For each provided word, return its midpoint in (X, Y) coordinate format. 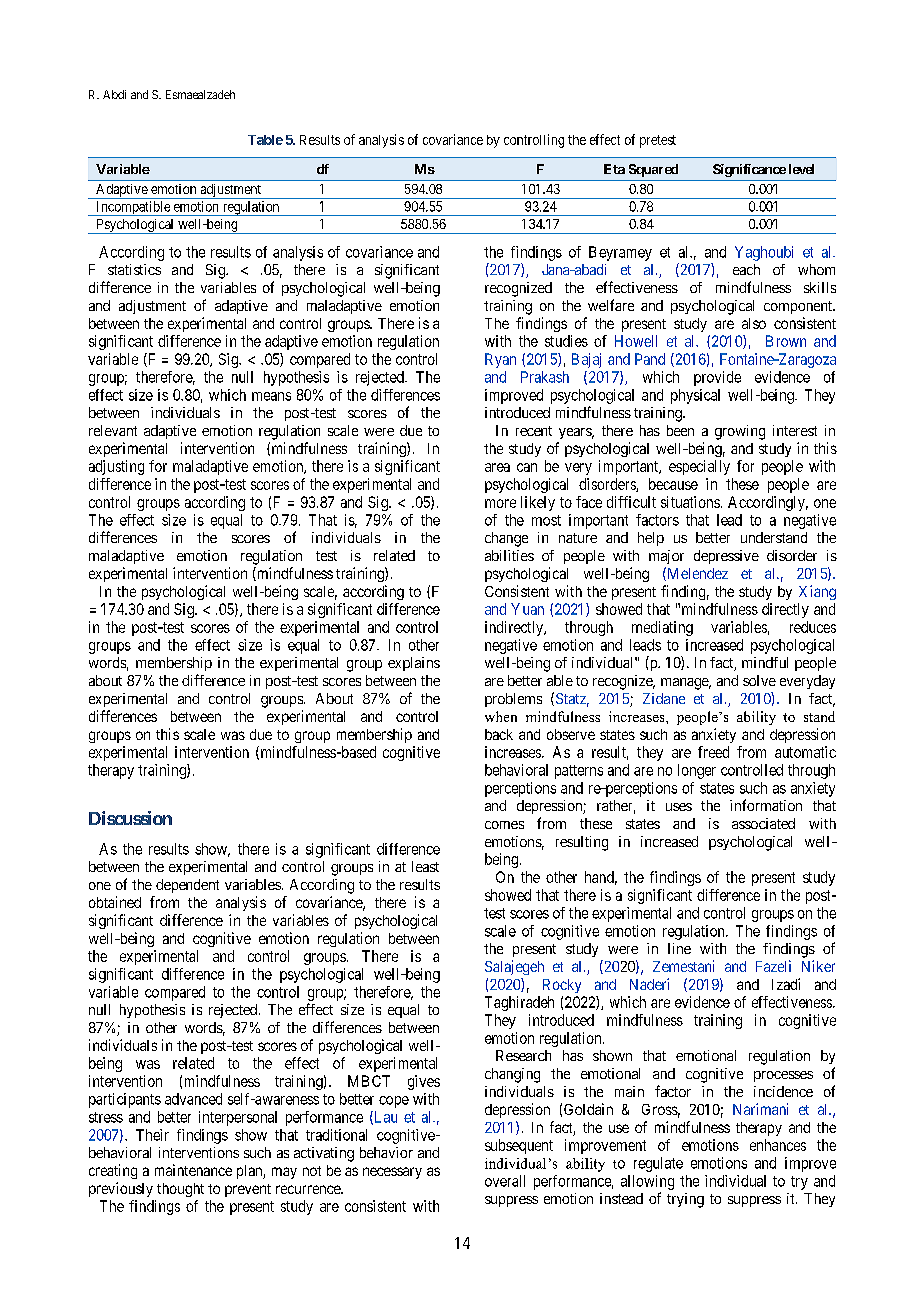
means (271, 396)
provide (717, 378)
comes (504, 825)
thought (180, 1190)
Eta (614, 169)
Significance (749, 170)
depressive (726, 557)
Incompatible (133, 208)
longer (697, 771)
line (679, 948)
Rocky (562, 986)
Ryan (500, 360)
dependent (187, 886)
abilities (509, 555)
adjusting (116, 467)
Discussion (130, 818)
